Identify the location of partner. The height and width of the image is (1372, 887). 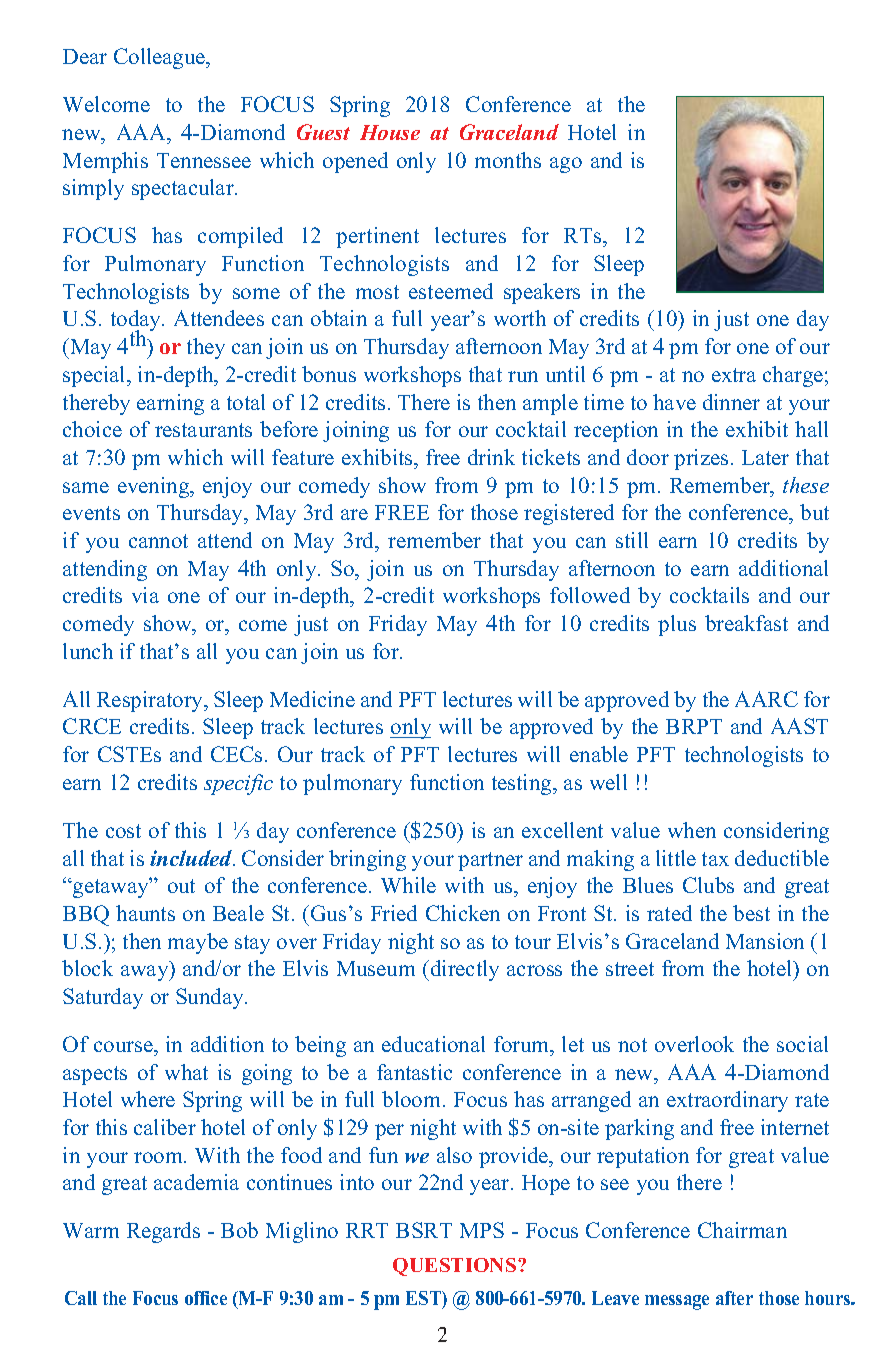
(490, 861).
